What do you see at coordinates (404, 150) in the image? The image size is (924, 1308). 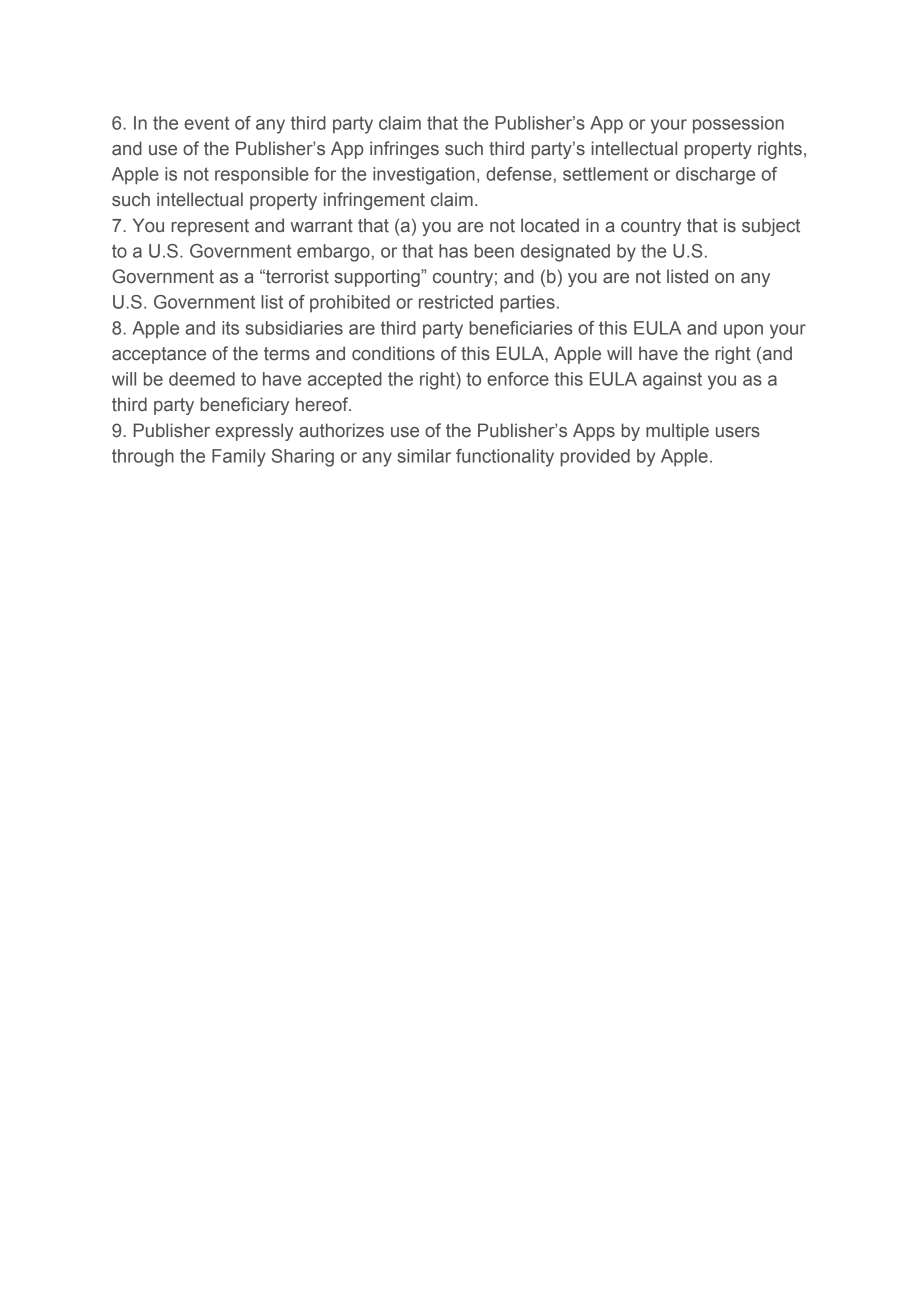 I see `infringes` at bounding box center [404, 150].
